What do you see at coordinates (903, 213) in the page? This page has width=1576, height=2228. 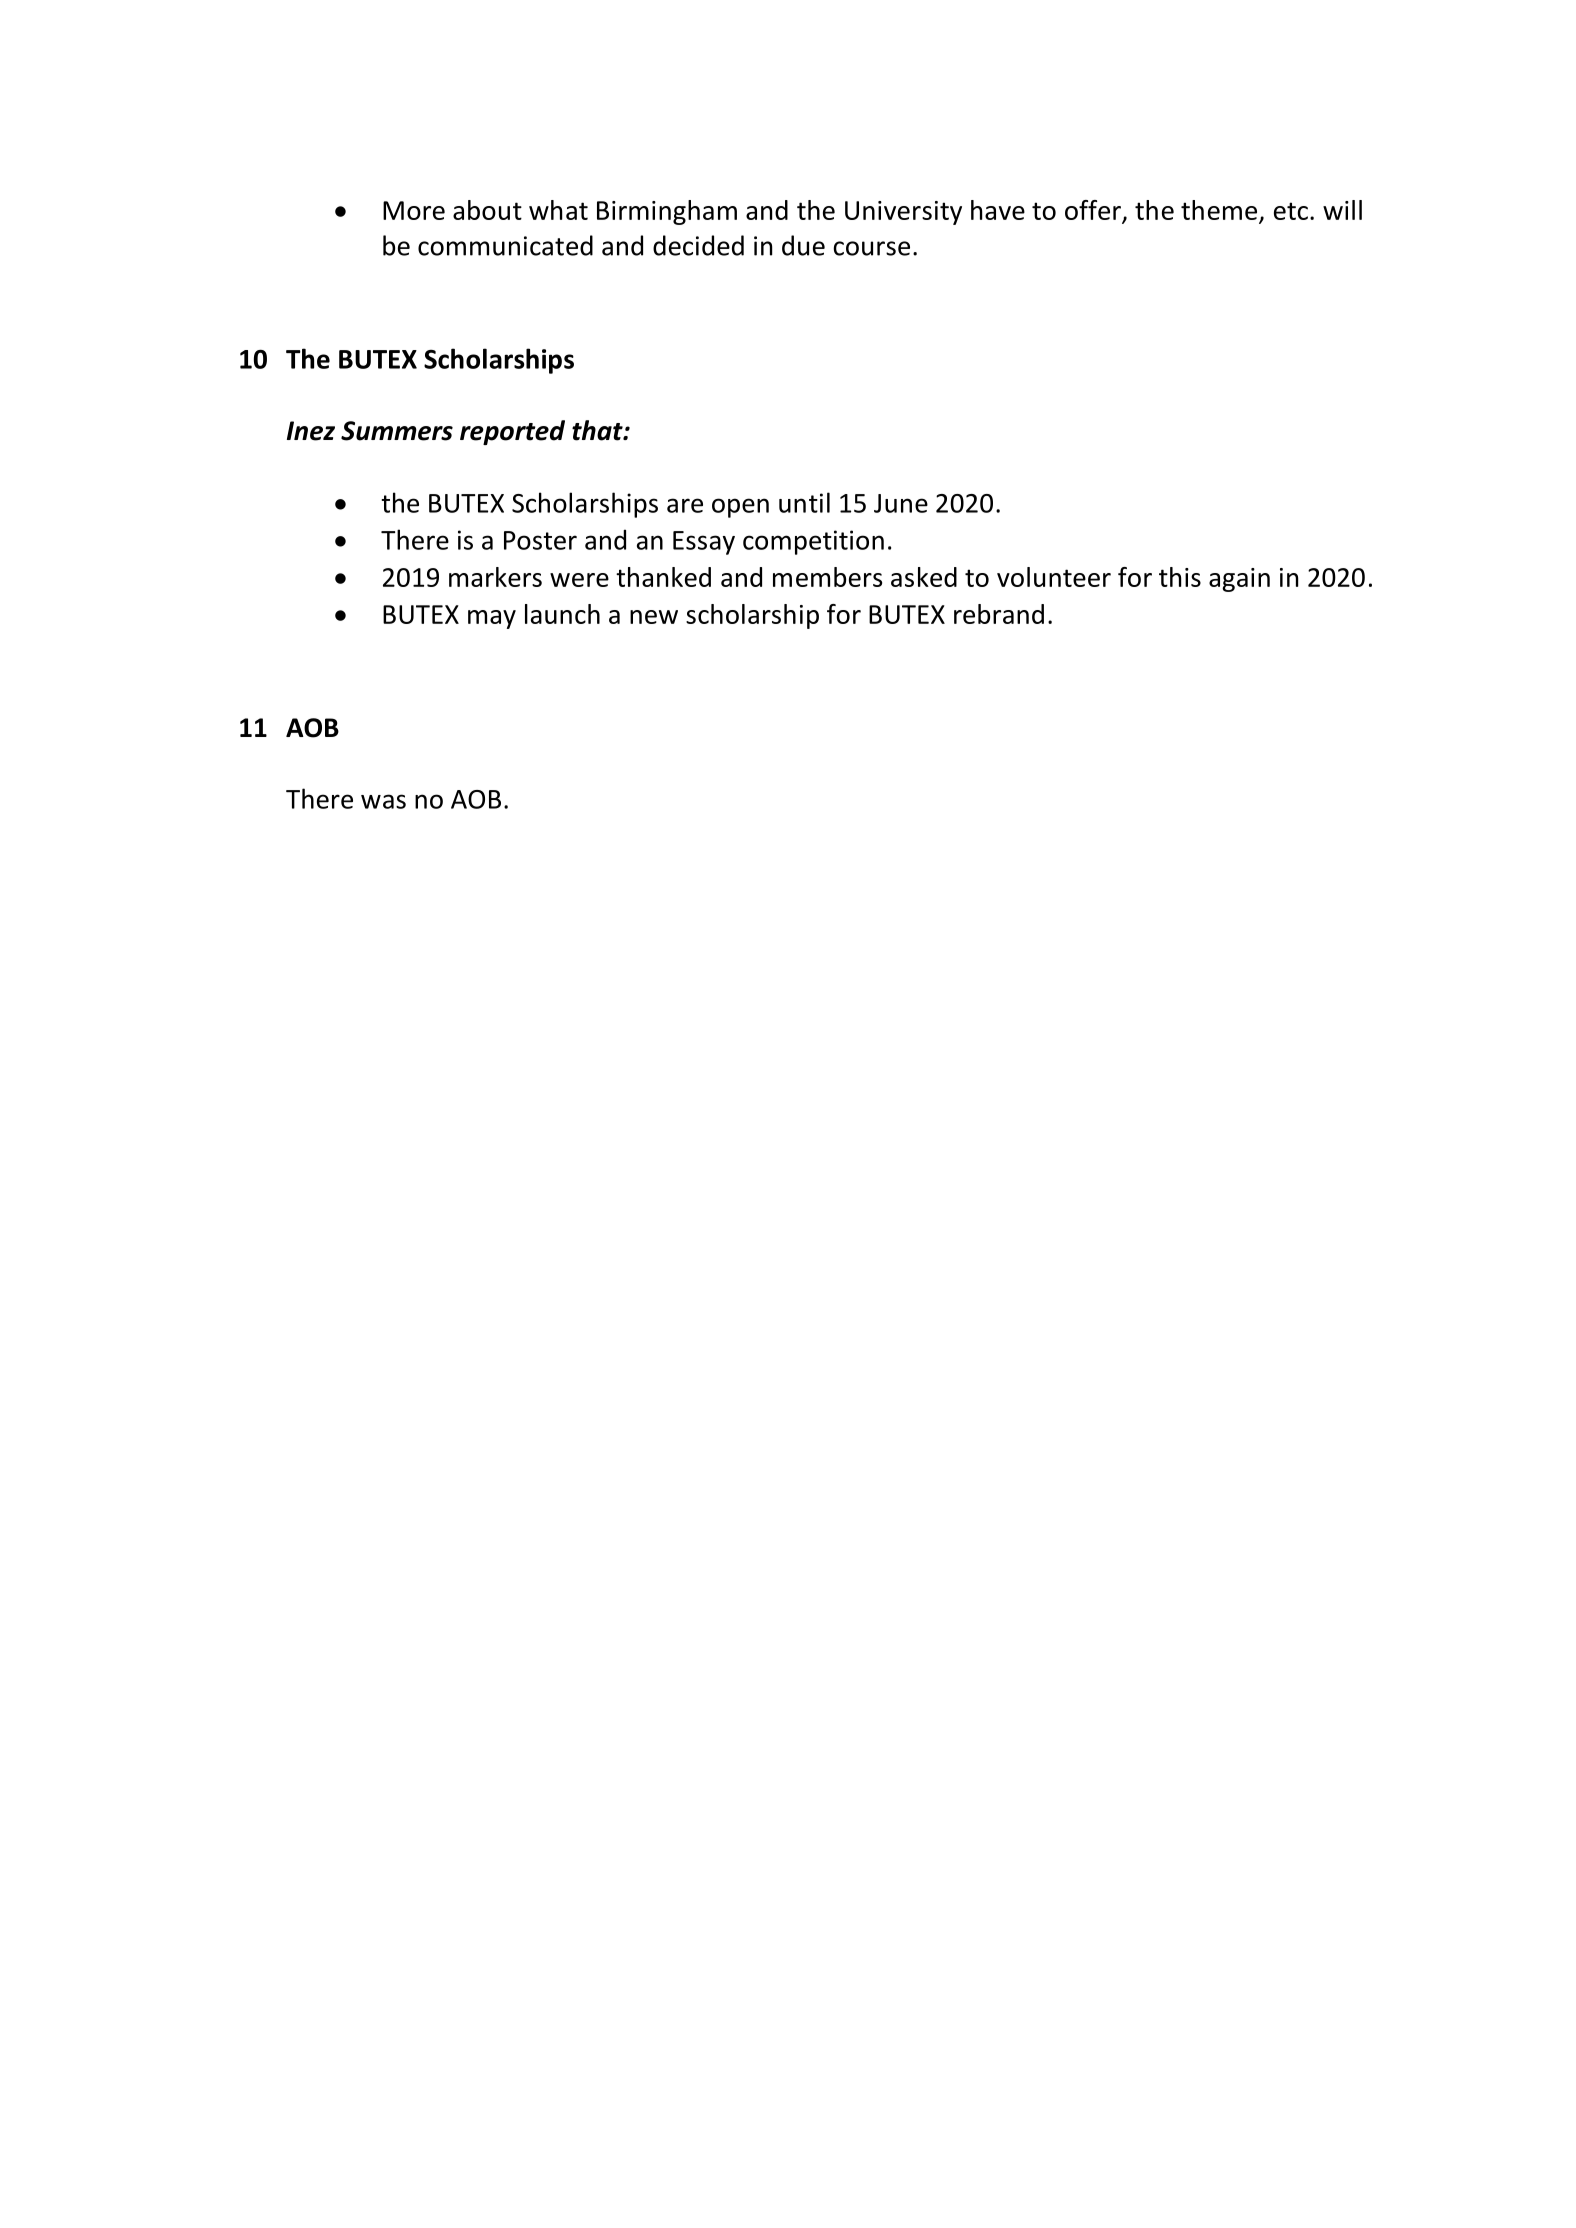 I see `University` at bounding box center [903, 213].
